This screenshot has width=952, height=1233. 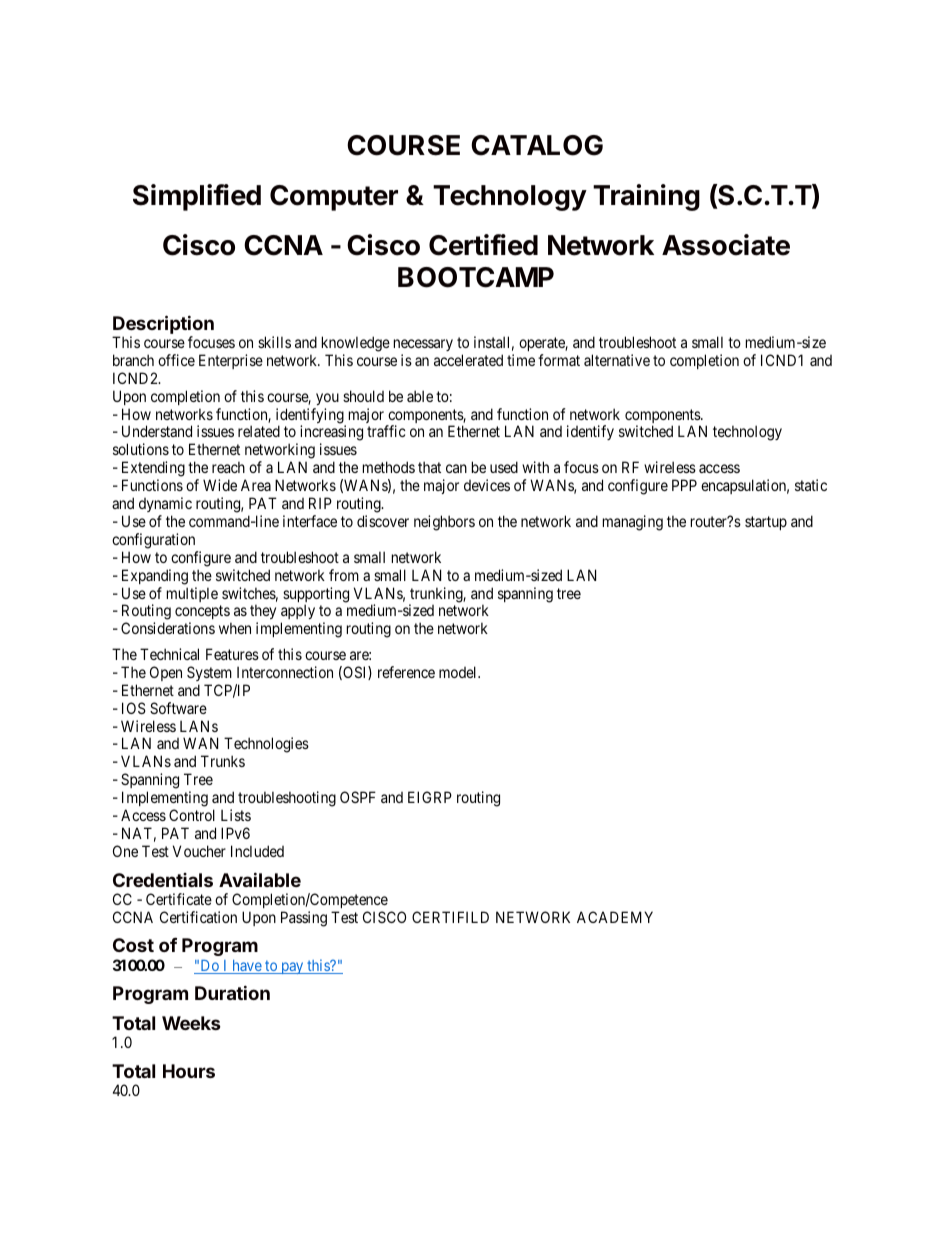 I want to click on Simplified, so click(x=197, y=197).
